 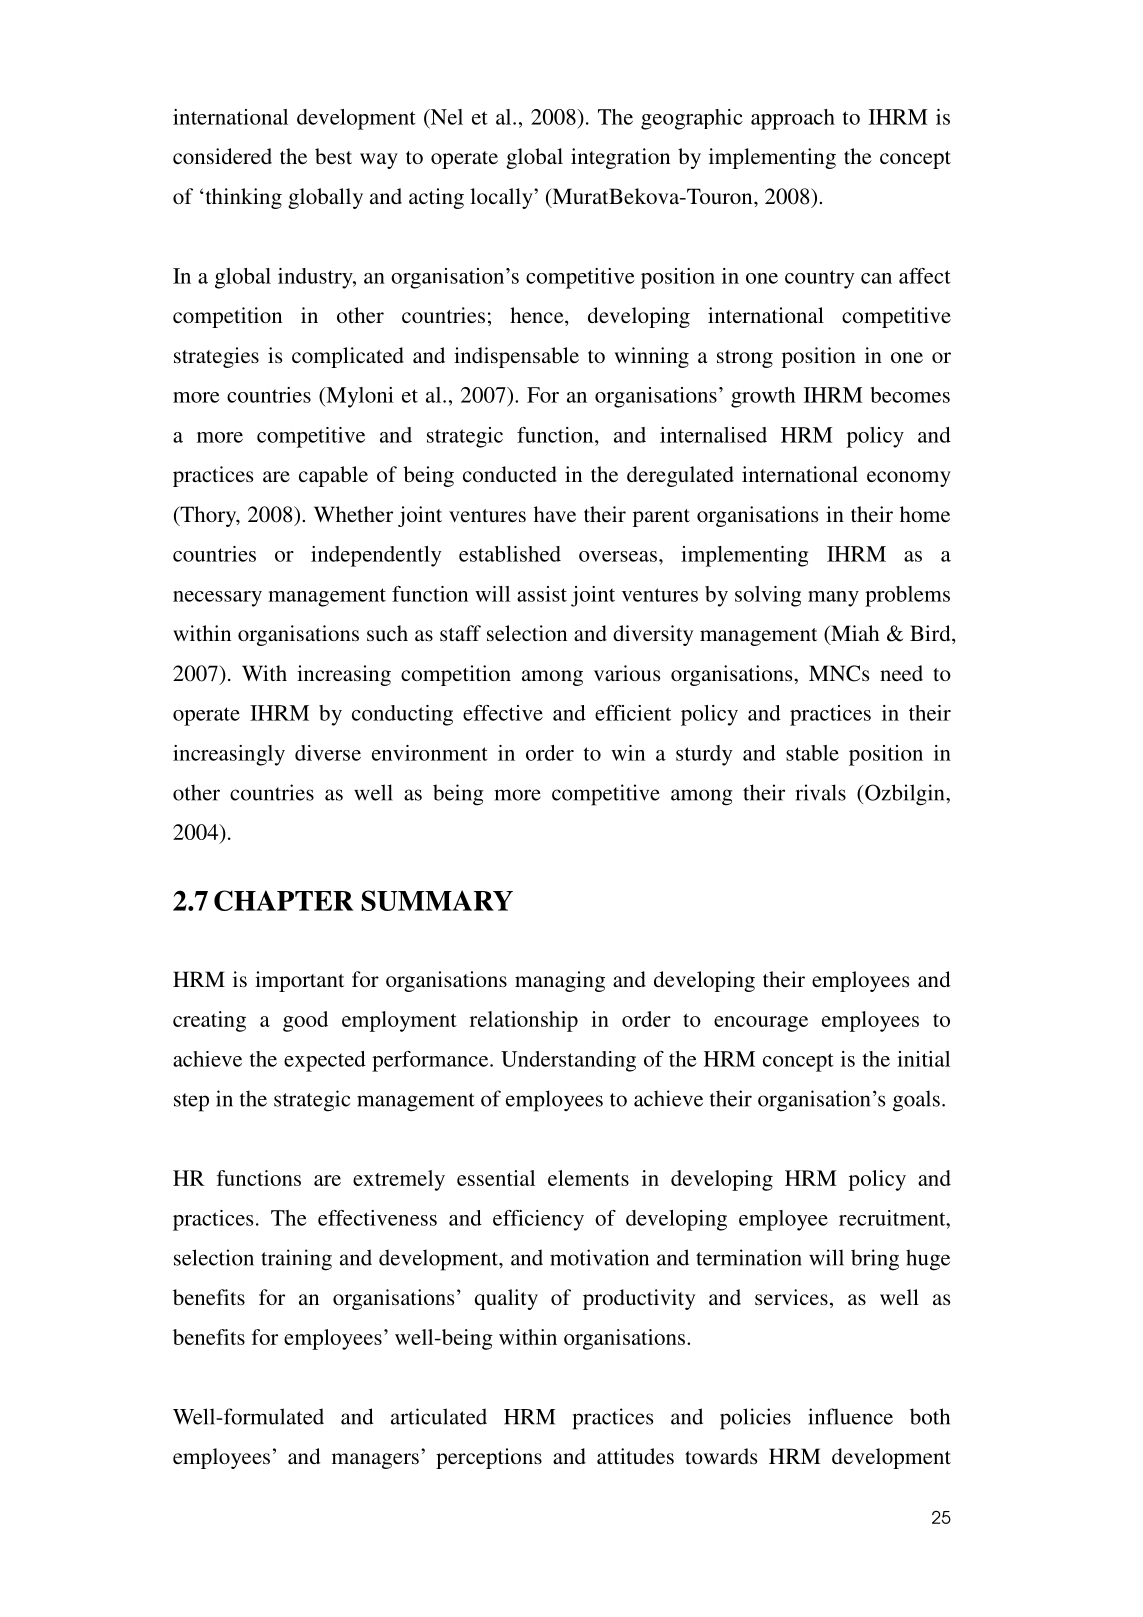 What do you see at coordinates (217, 599) in the document?
I see `necessary` at bounding box center [217, 599].
